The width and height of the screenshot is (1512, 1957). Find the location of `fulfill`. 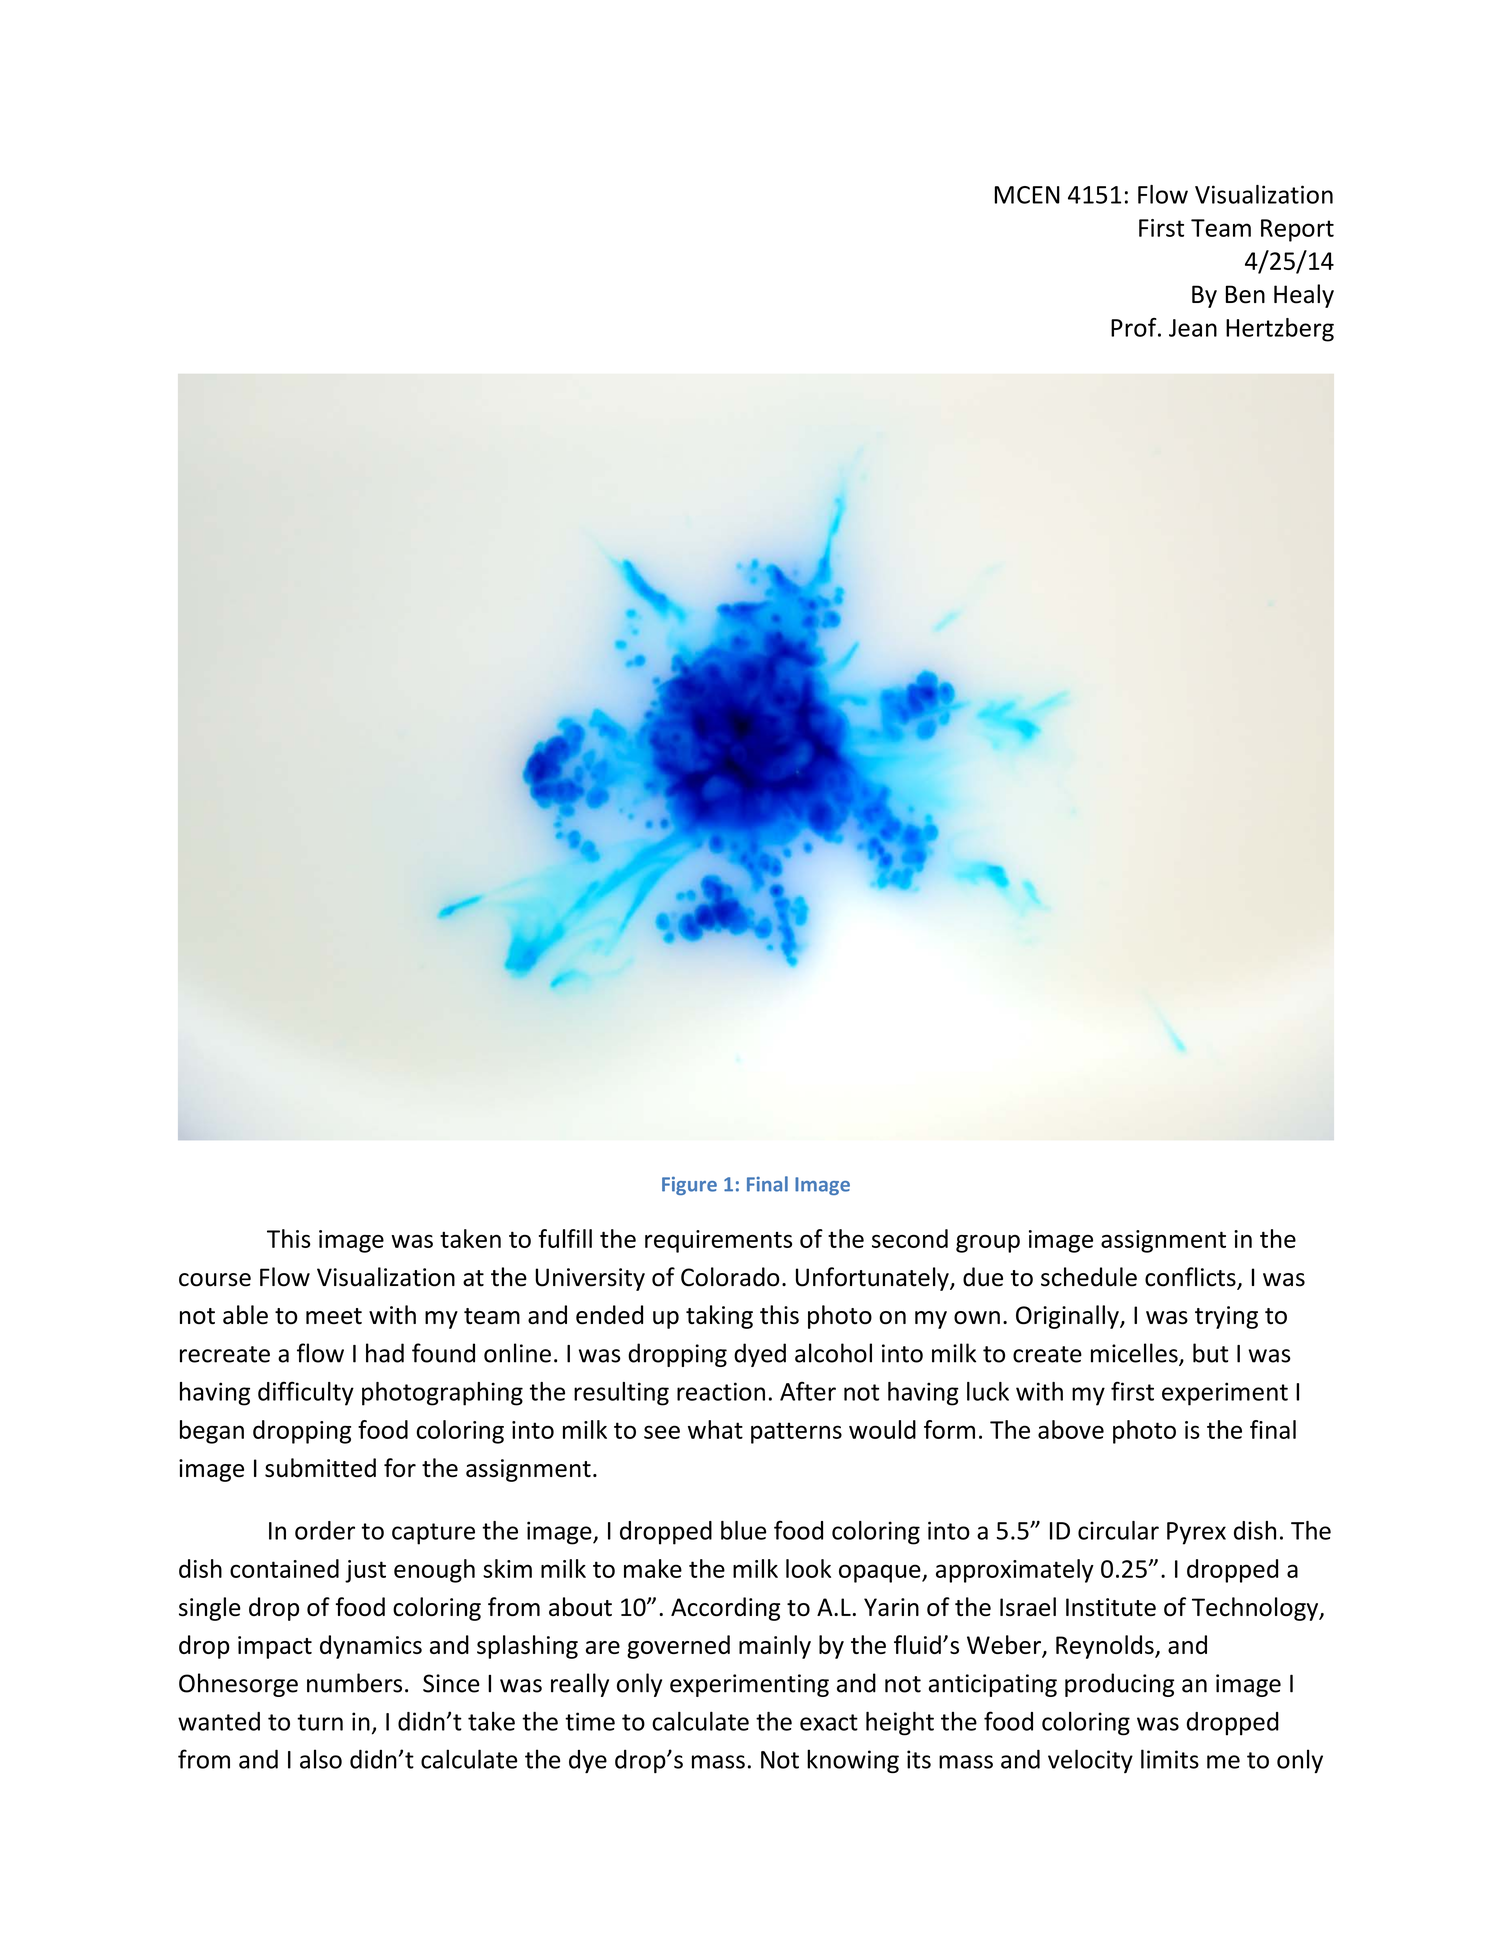

fulfill is located at coordinates (565, 1238).
